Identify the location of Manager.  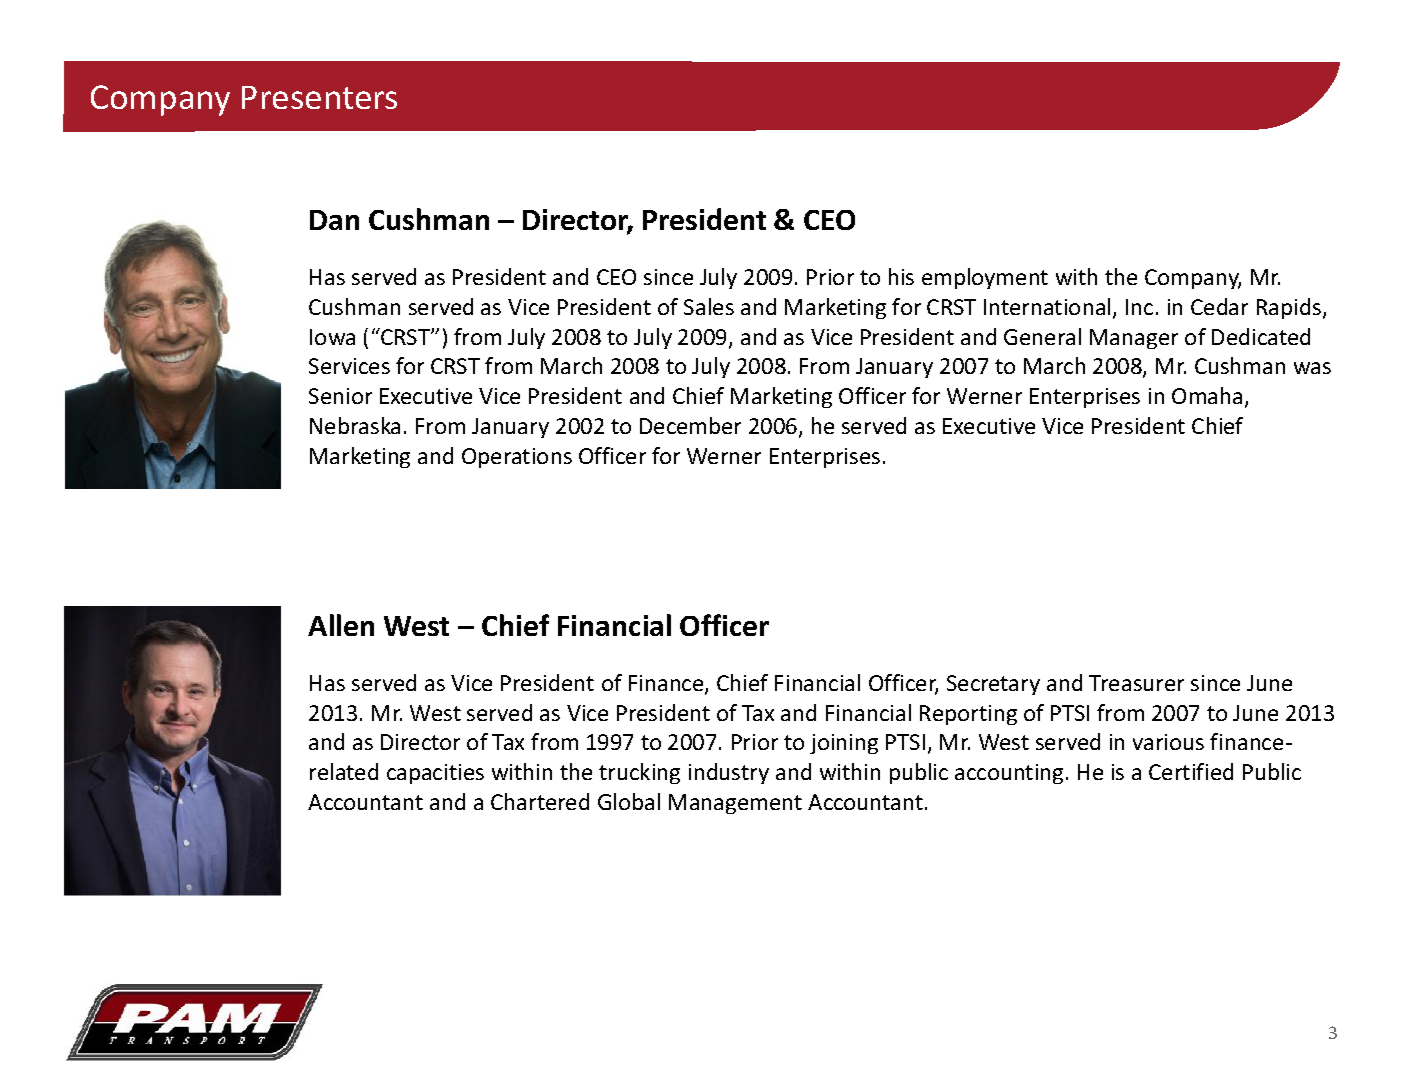
(1134, 339).
